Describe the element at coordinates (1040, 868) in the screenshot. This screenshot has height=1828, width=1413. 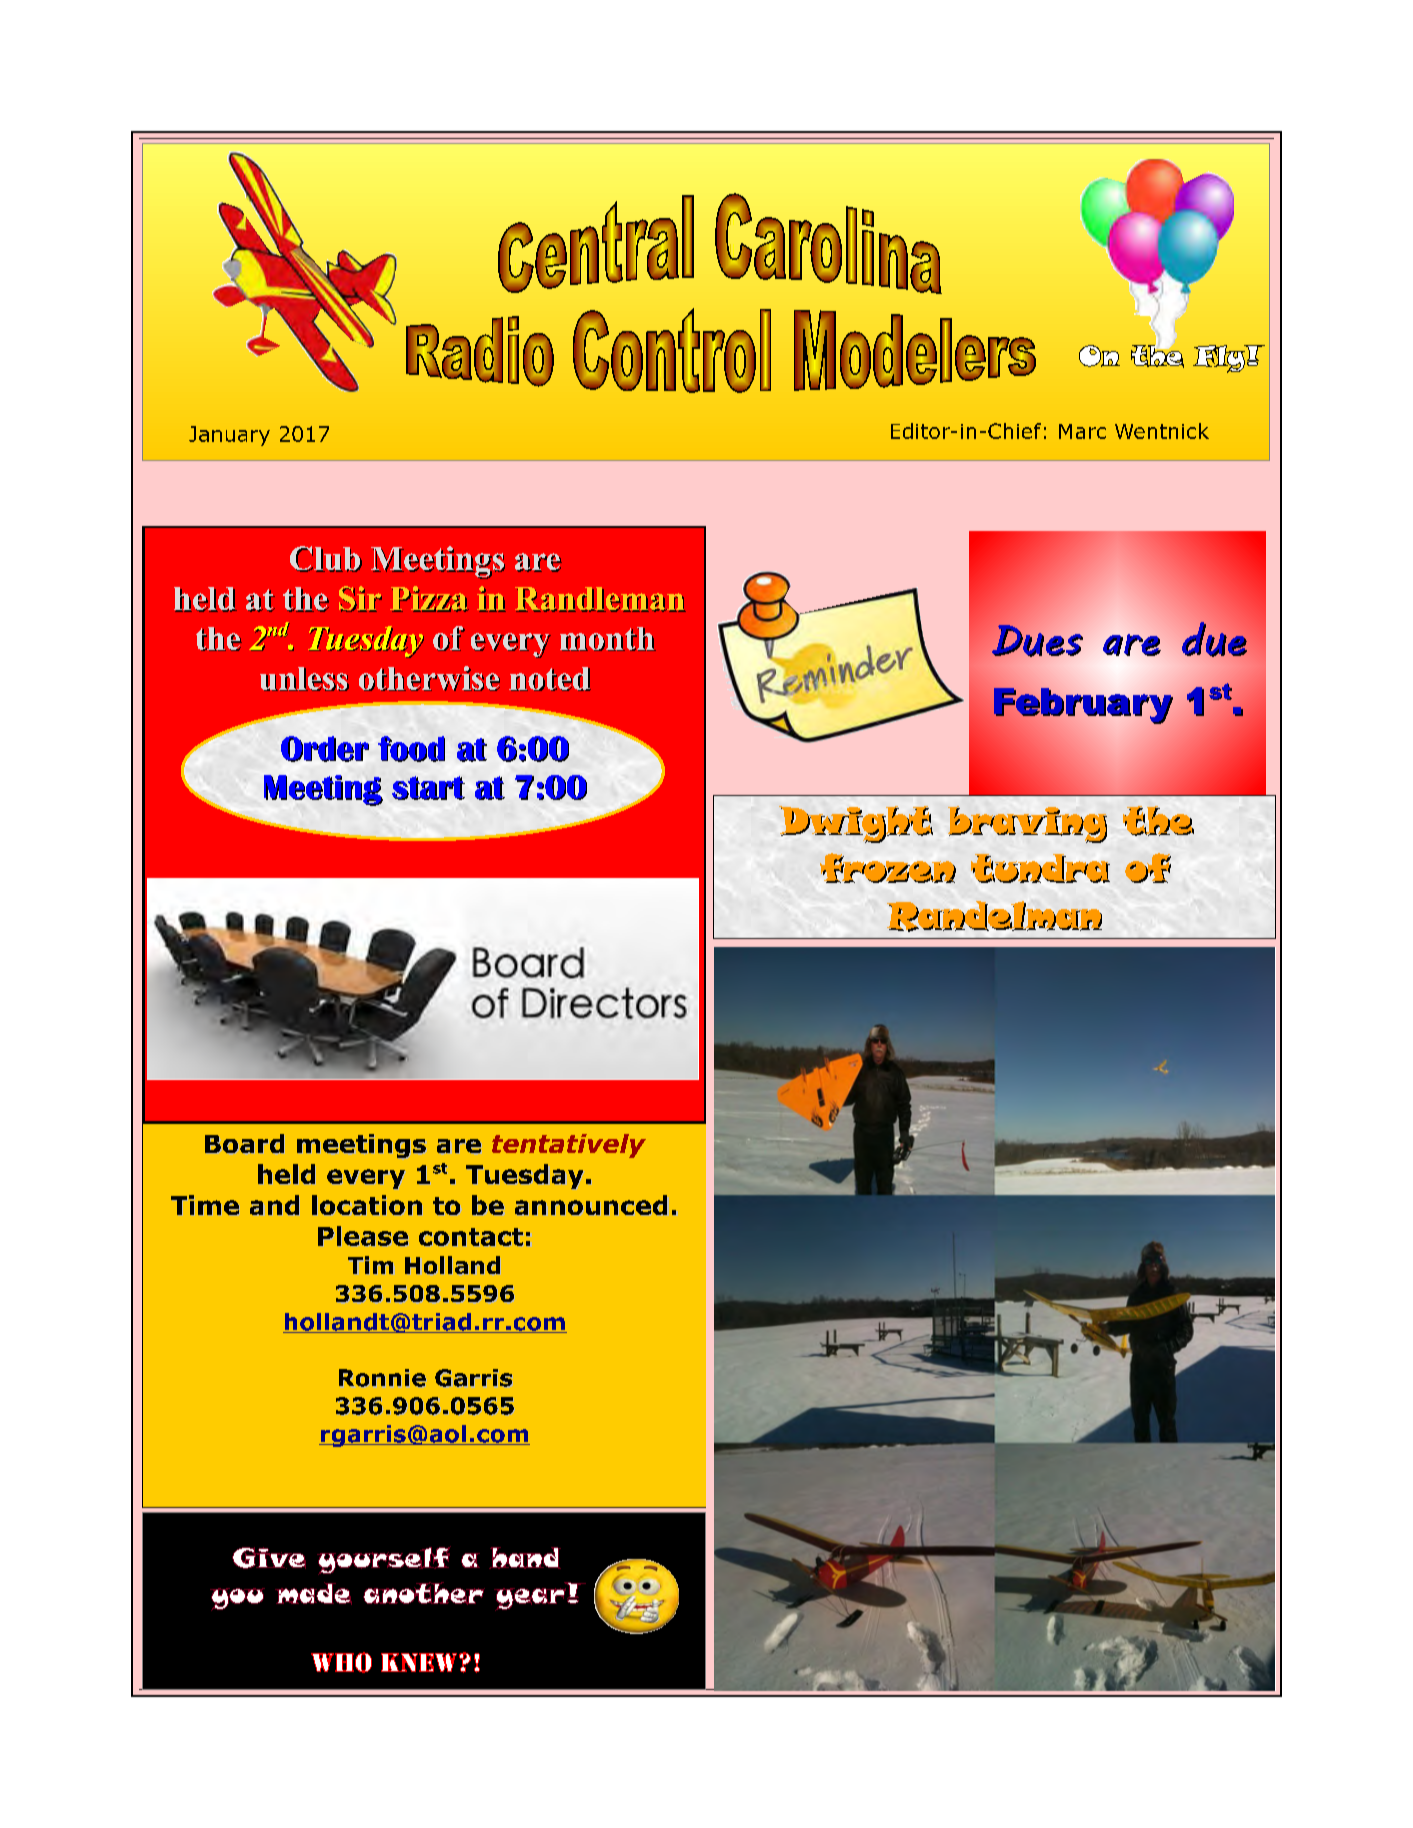
I see `tundra` at that location.
